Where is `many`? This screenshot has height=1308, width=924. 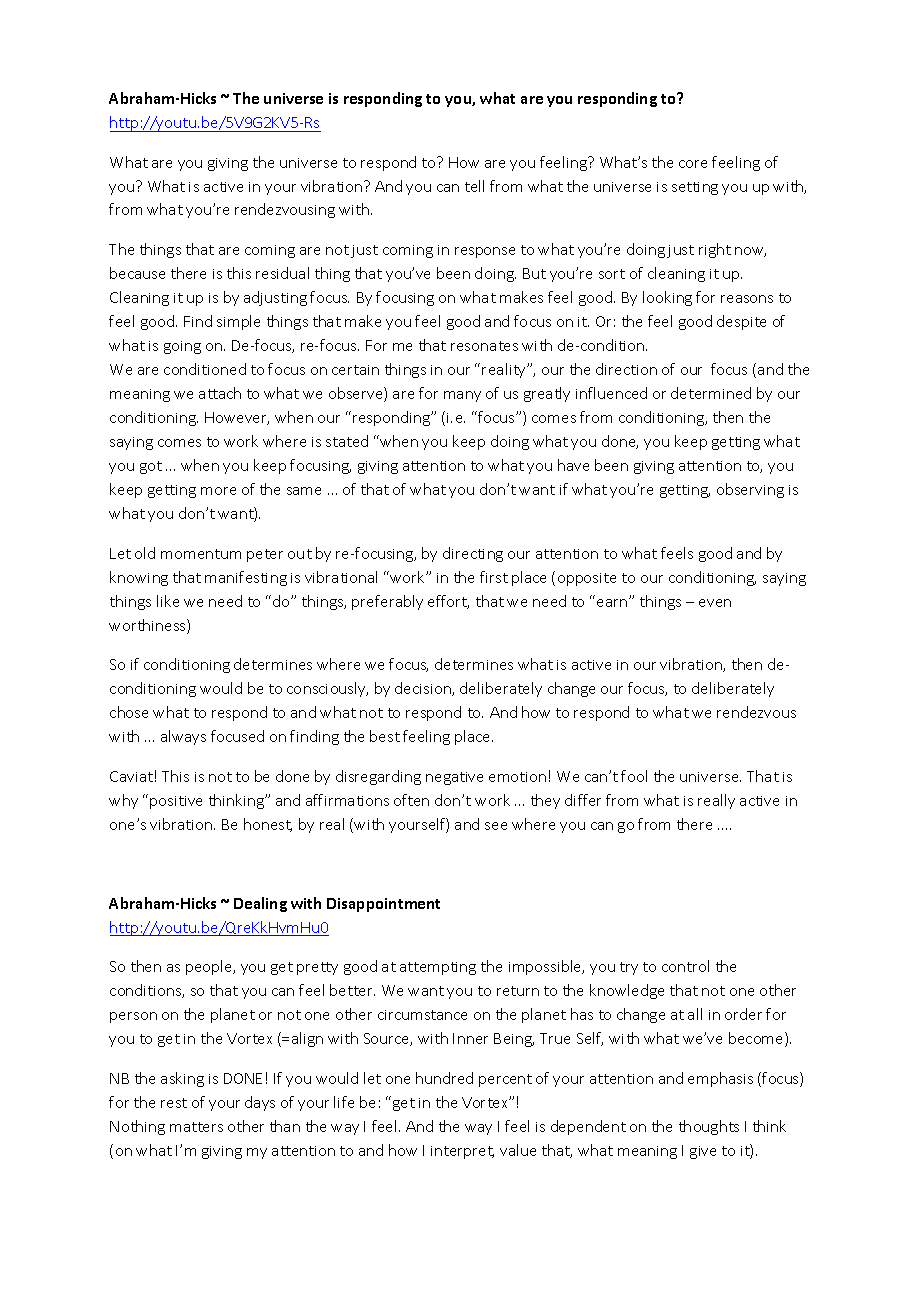 many is located at coordinates (462, 396).
